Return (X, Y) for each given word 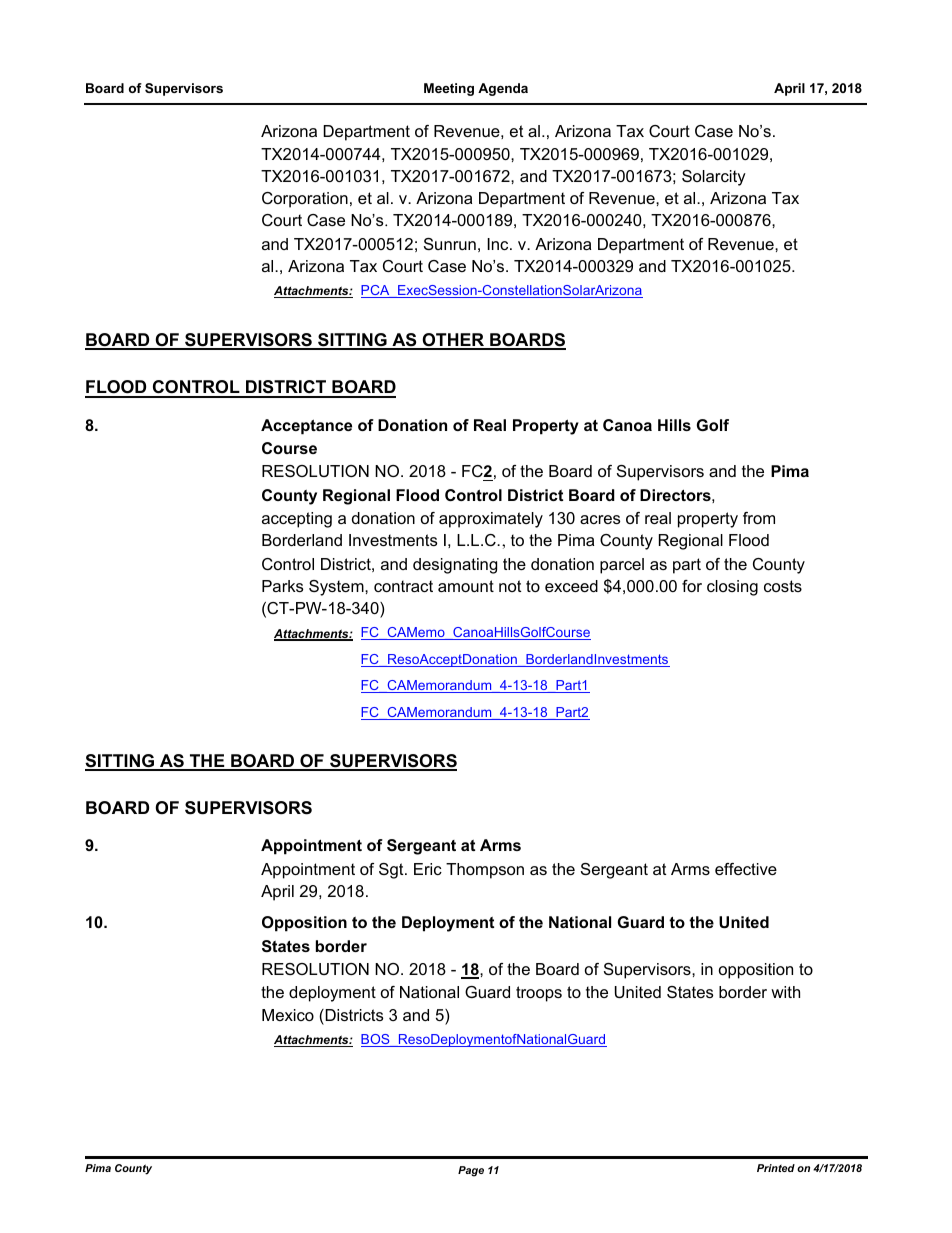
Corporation (305, 200)
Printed (776, 1168)
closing (732, 588)
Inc (499, 244)
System (337, 588)
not (510, 586)
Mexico (288, 1015)
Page (471, 1171)
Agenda (503, 89)
